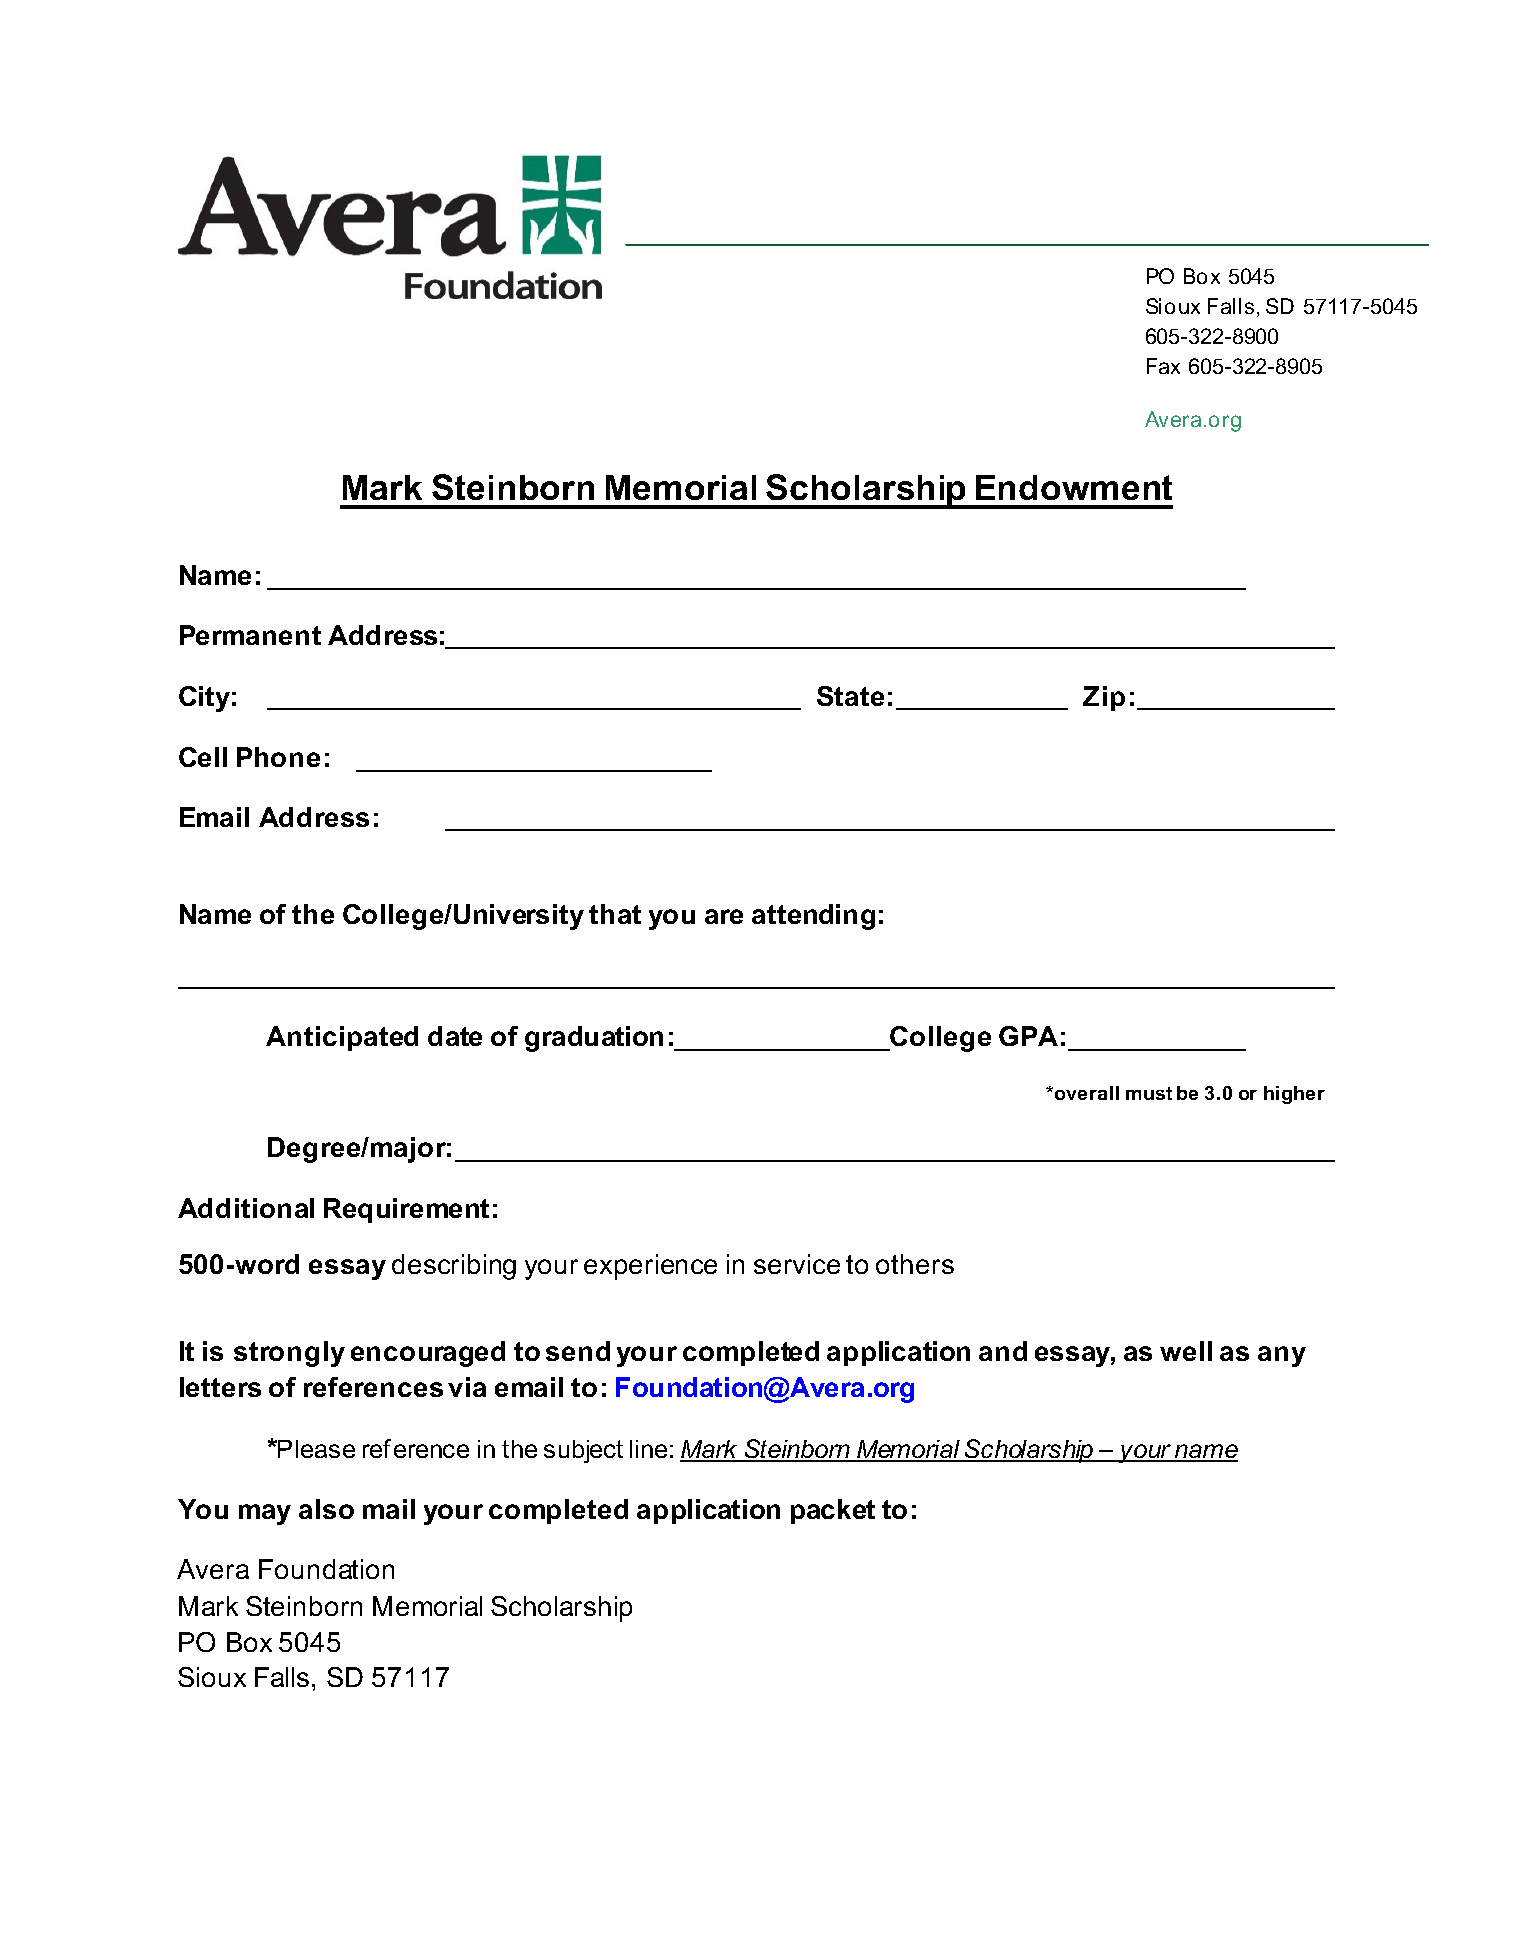 The height and width of the page is (1959, 1513). Describe the element at coordinates (724, 916) in the page. I see `are` at that location.
